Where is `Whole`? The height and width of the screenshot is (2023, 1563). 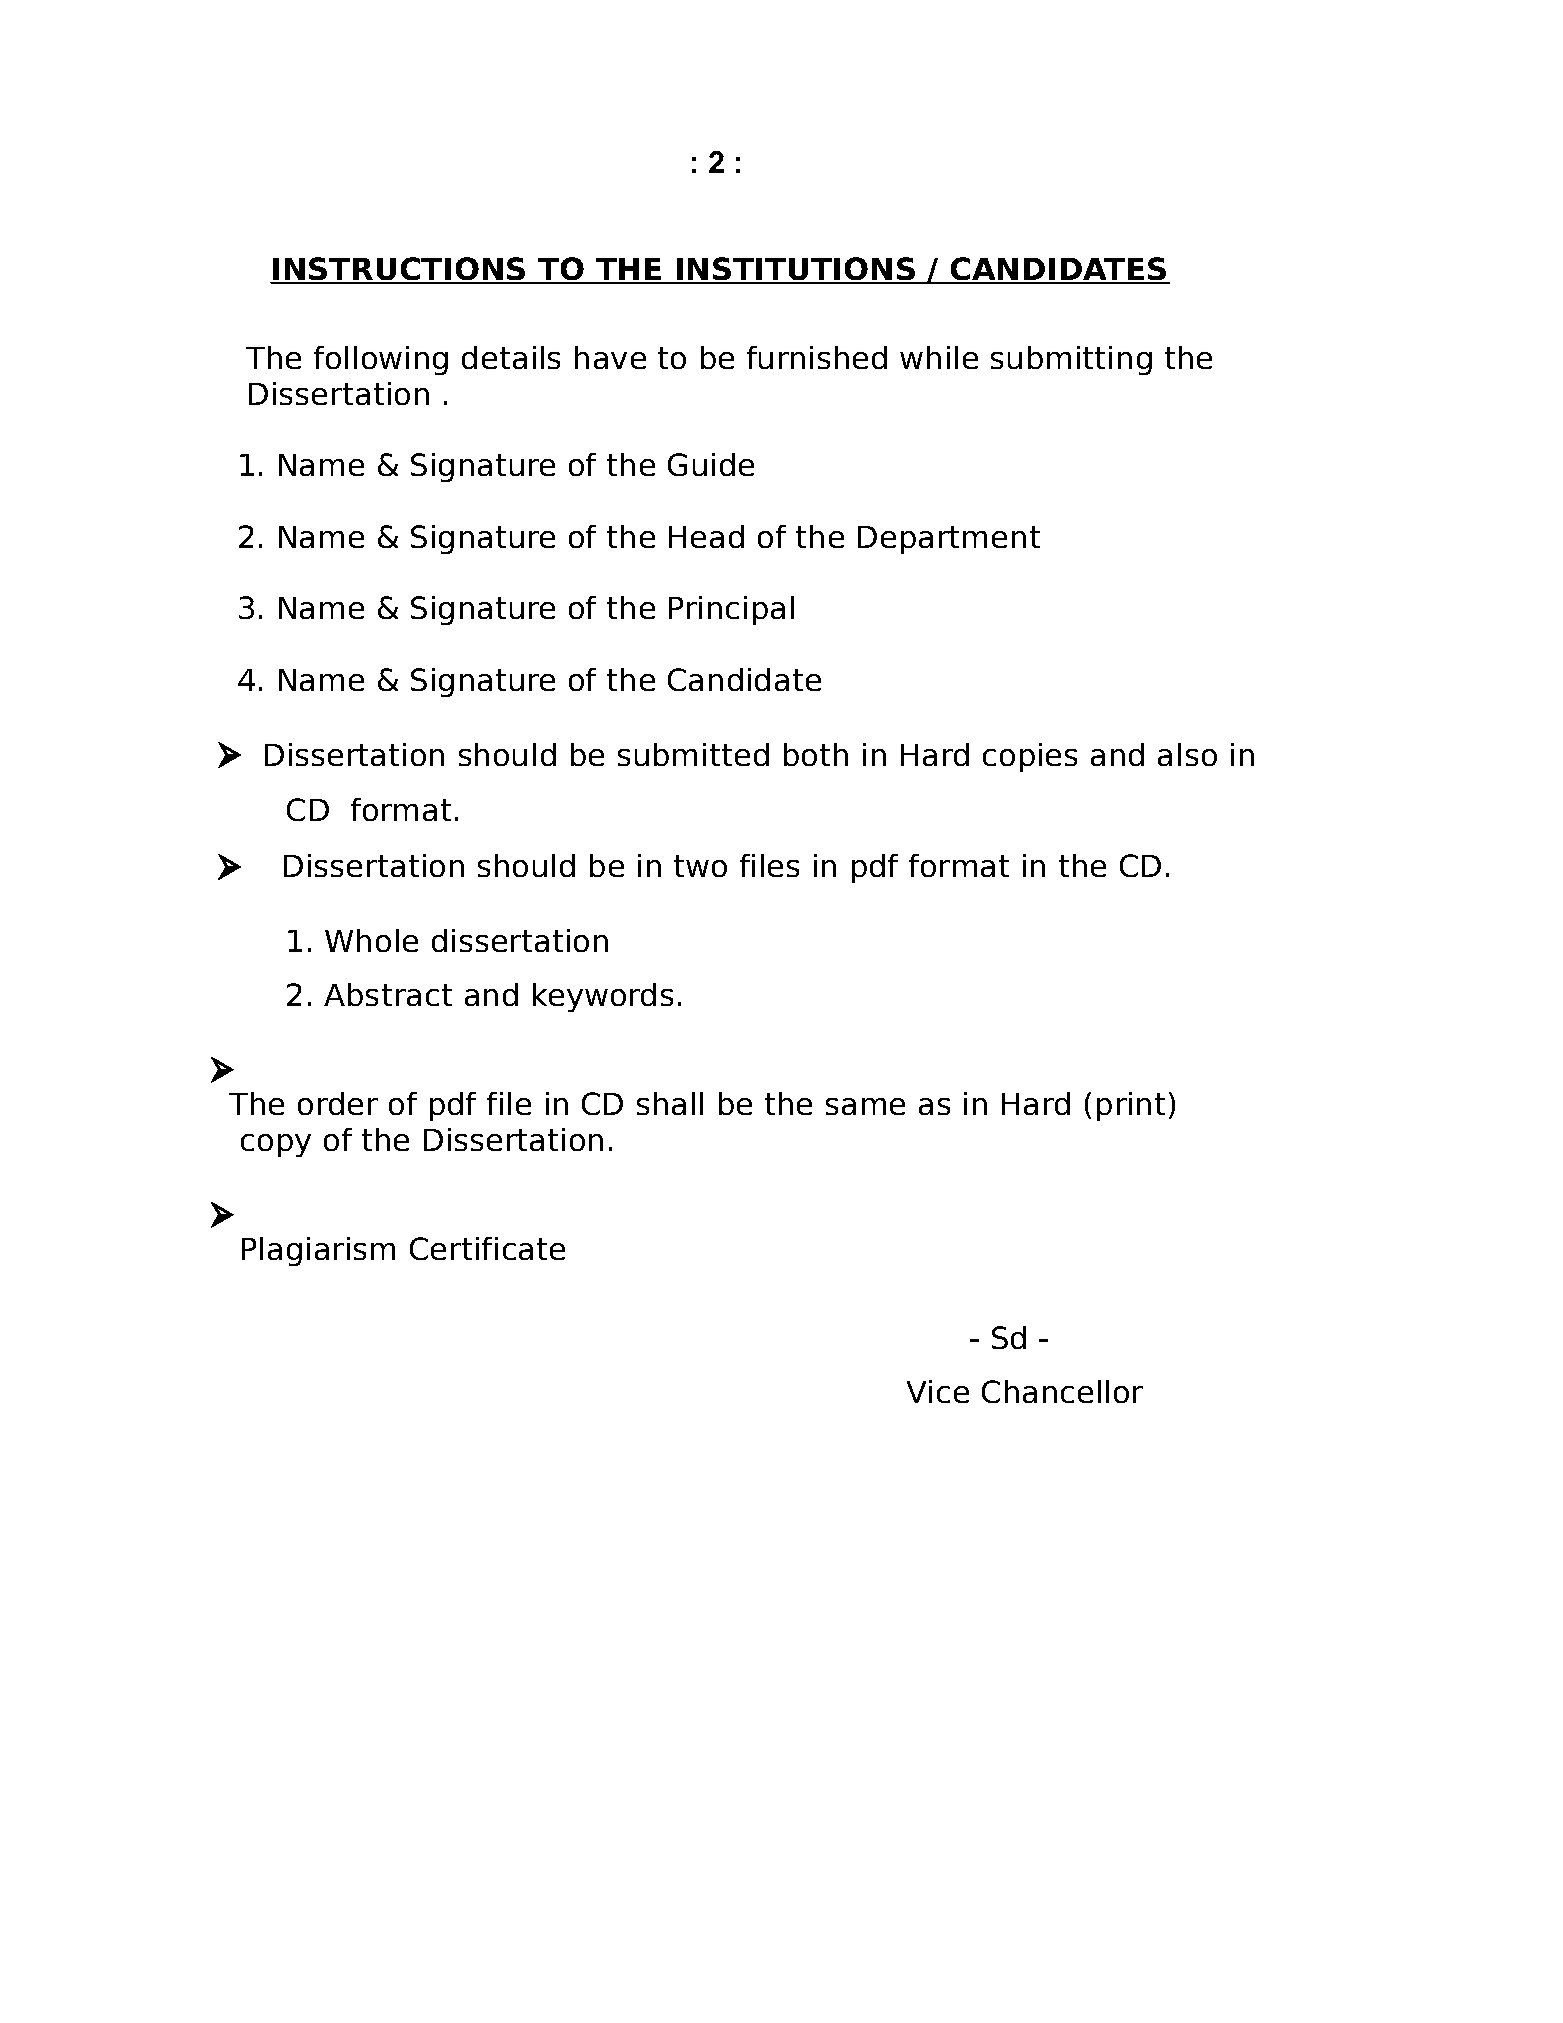 Whole is located at coordinates (371, 940).
